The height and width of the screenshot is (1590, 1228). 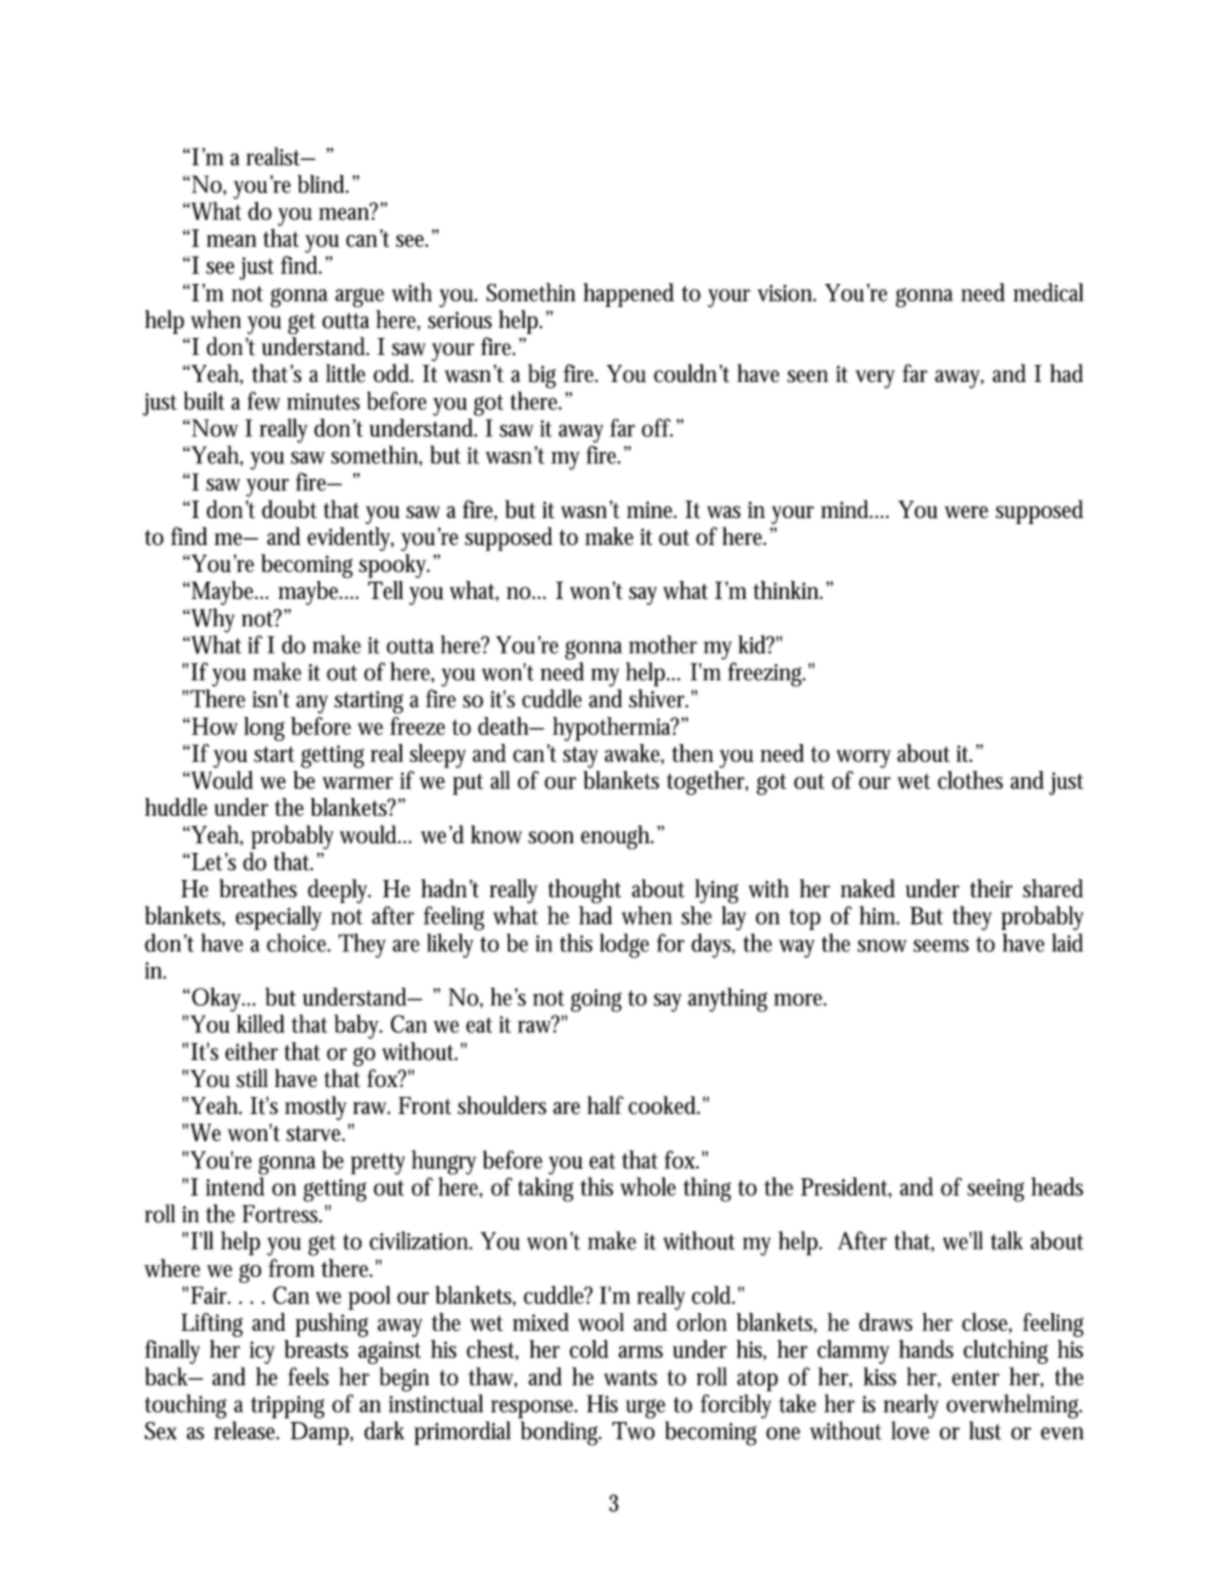 I want to click on mother, so click(x=663, y=644).
